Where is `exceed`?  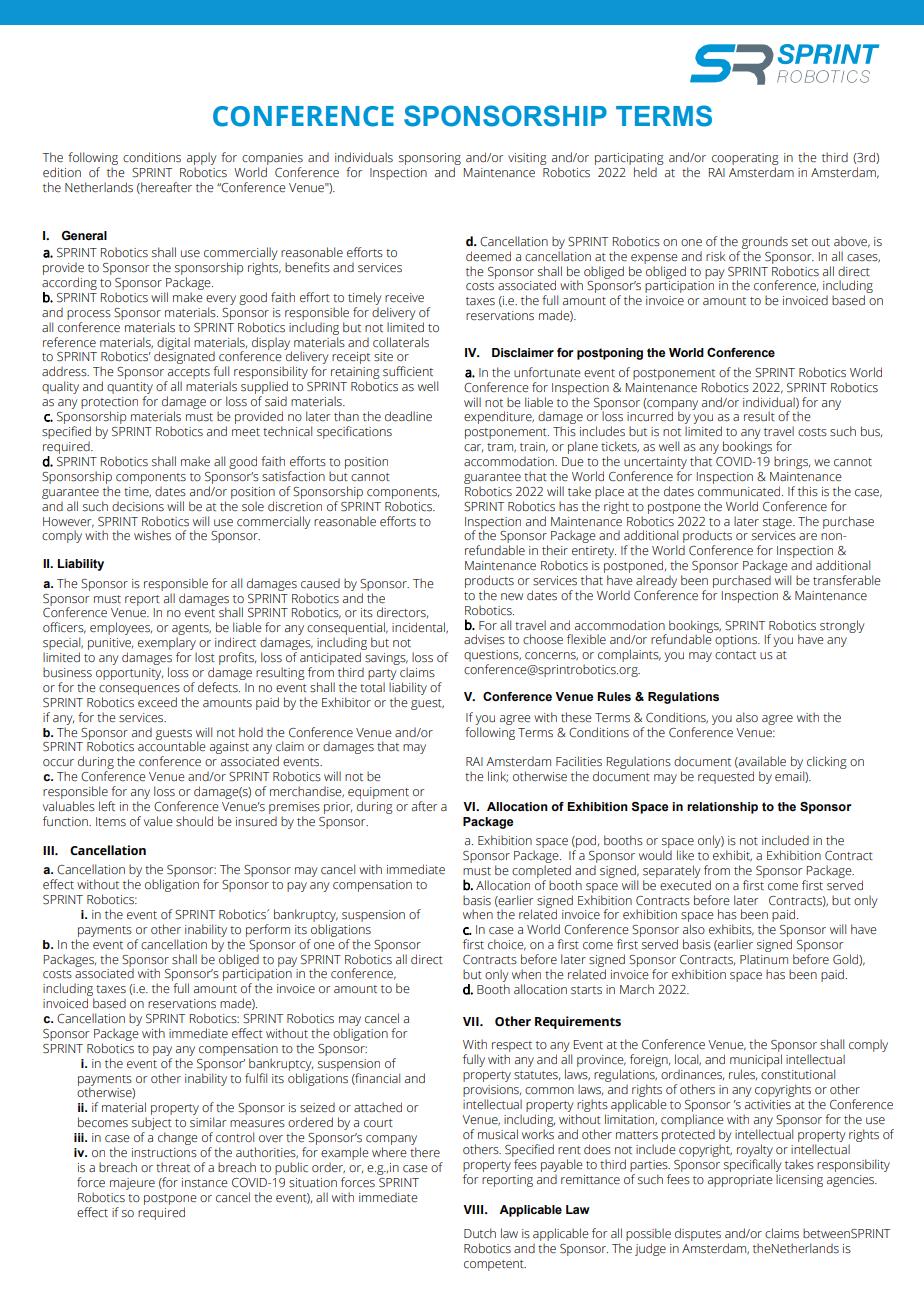 exceed is located at coordinates (157, 702).
